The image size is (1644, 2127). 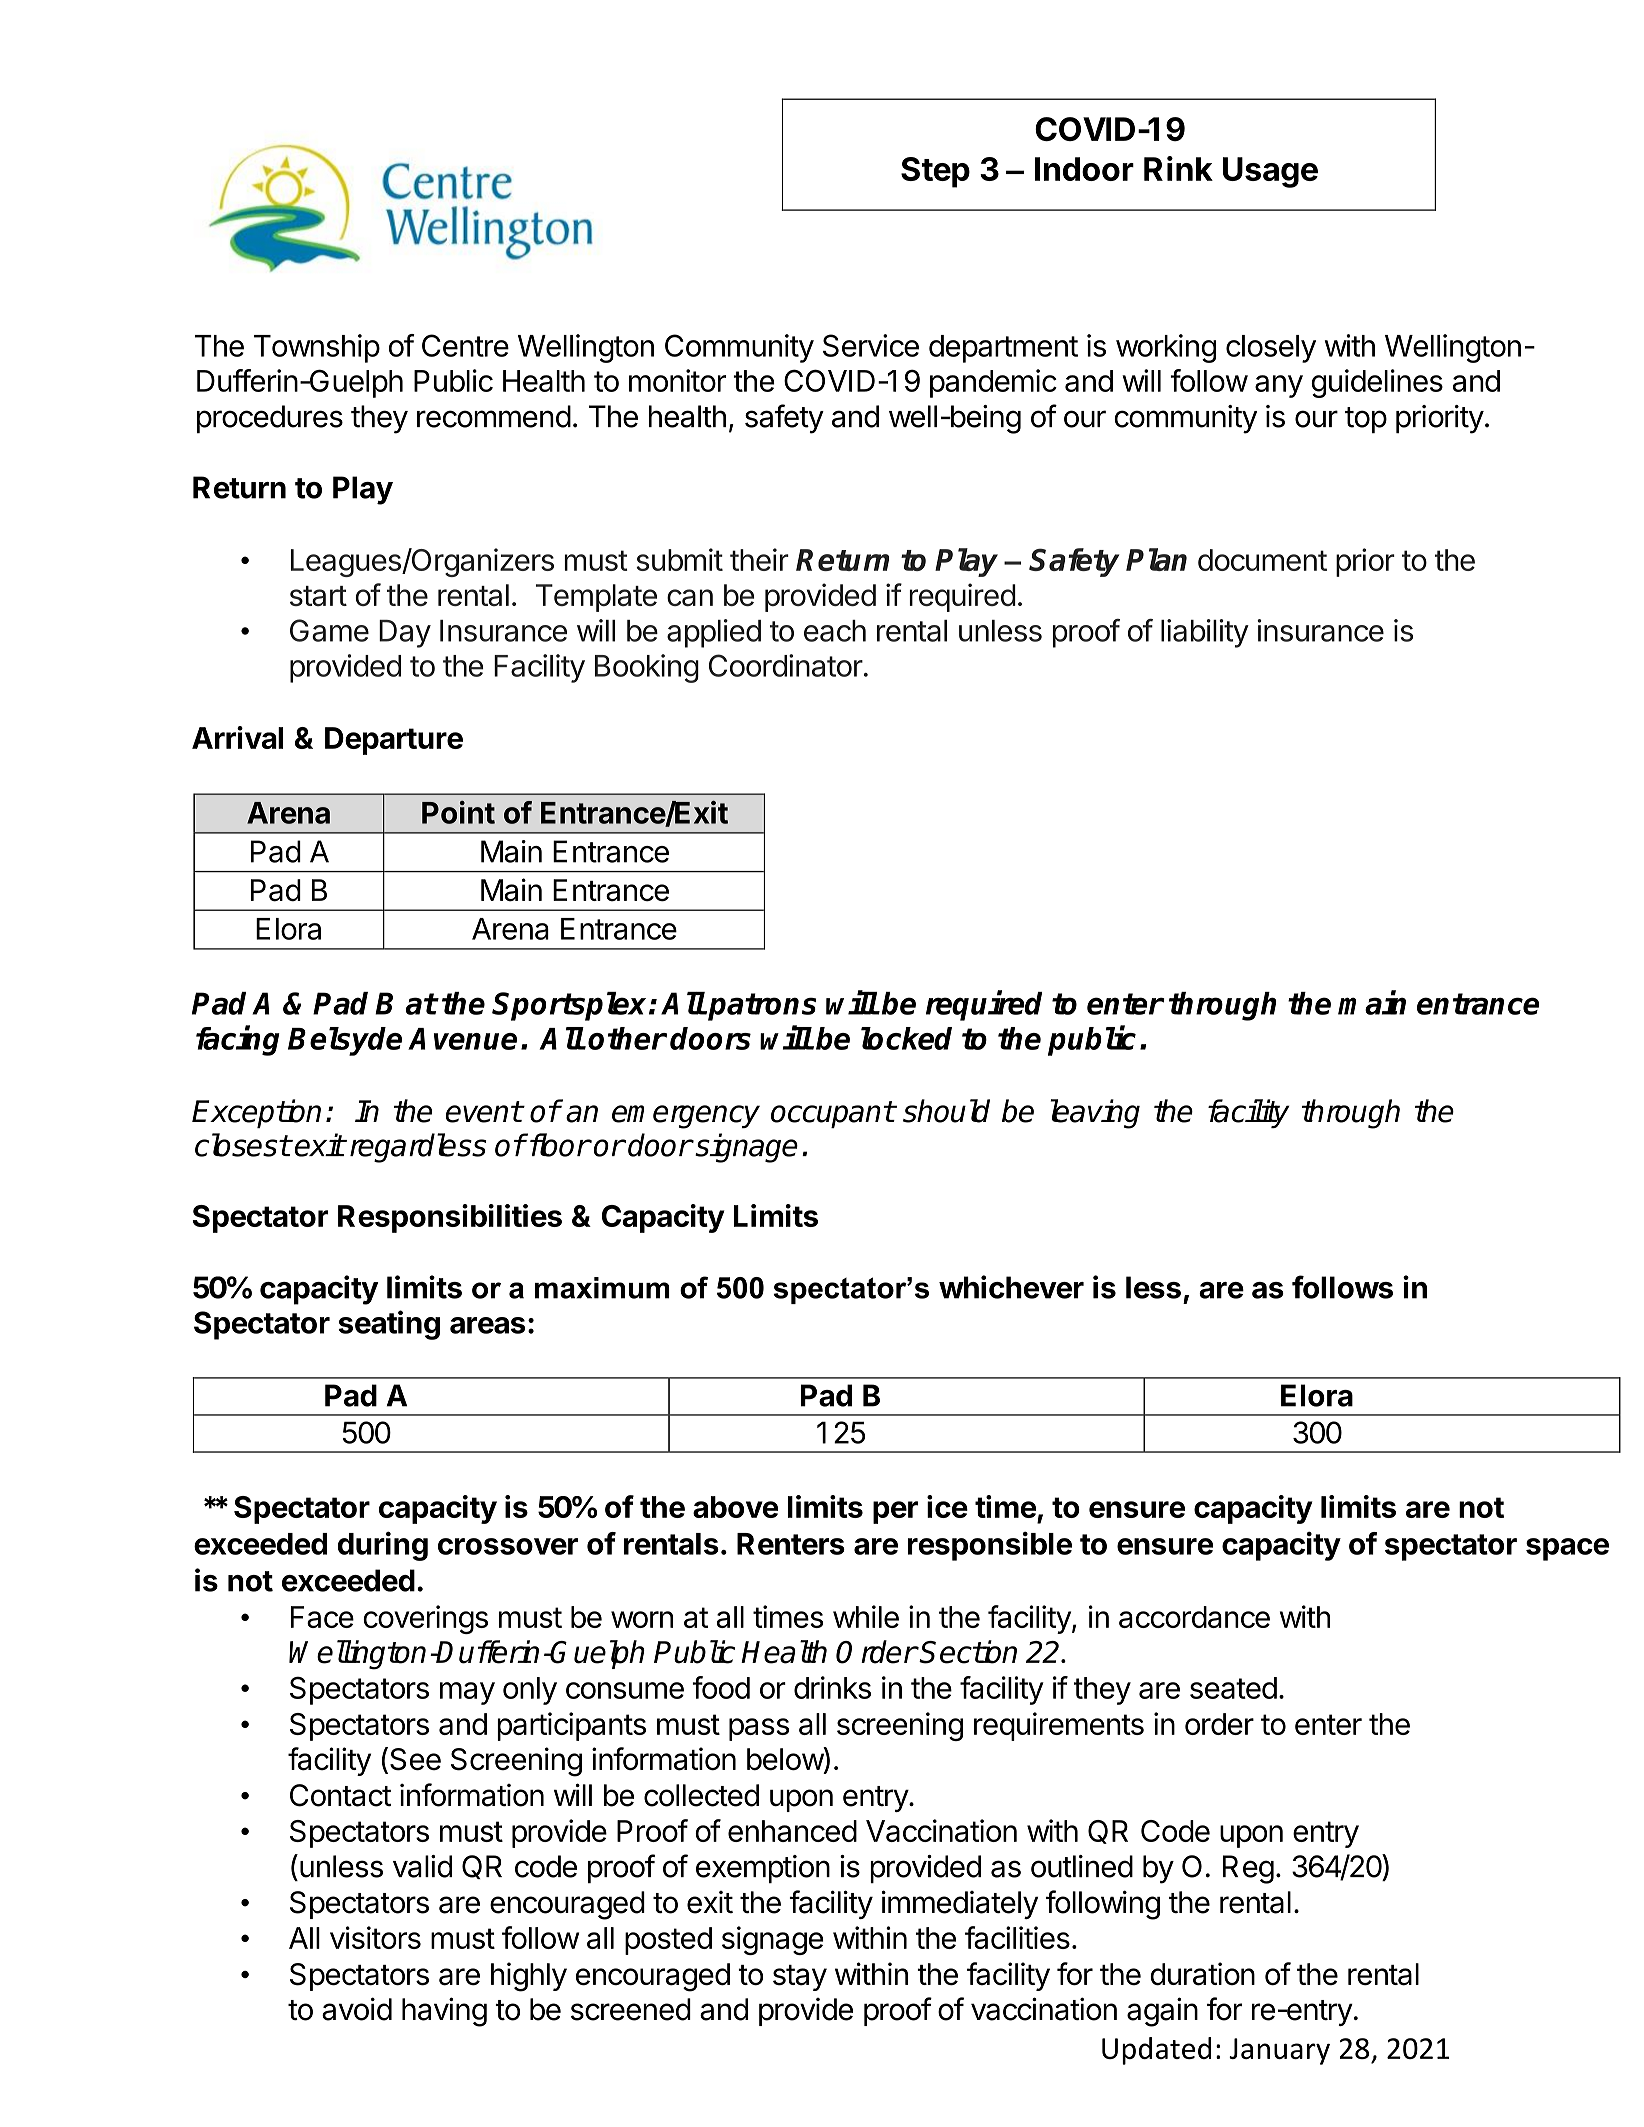 What do you see at coordinates (462, 1039) in the screenshot?
I see `Avenue` at bounding box center [462, 1039].
